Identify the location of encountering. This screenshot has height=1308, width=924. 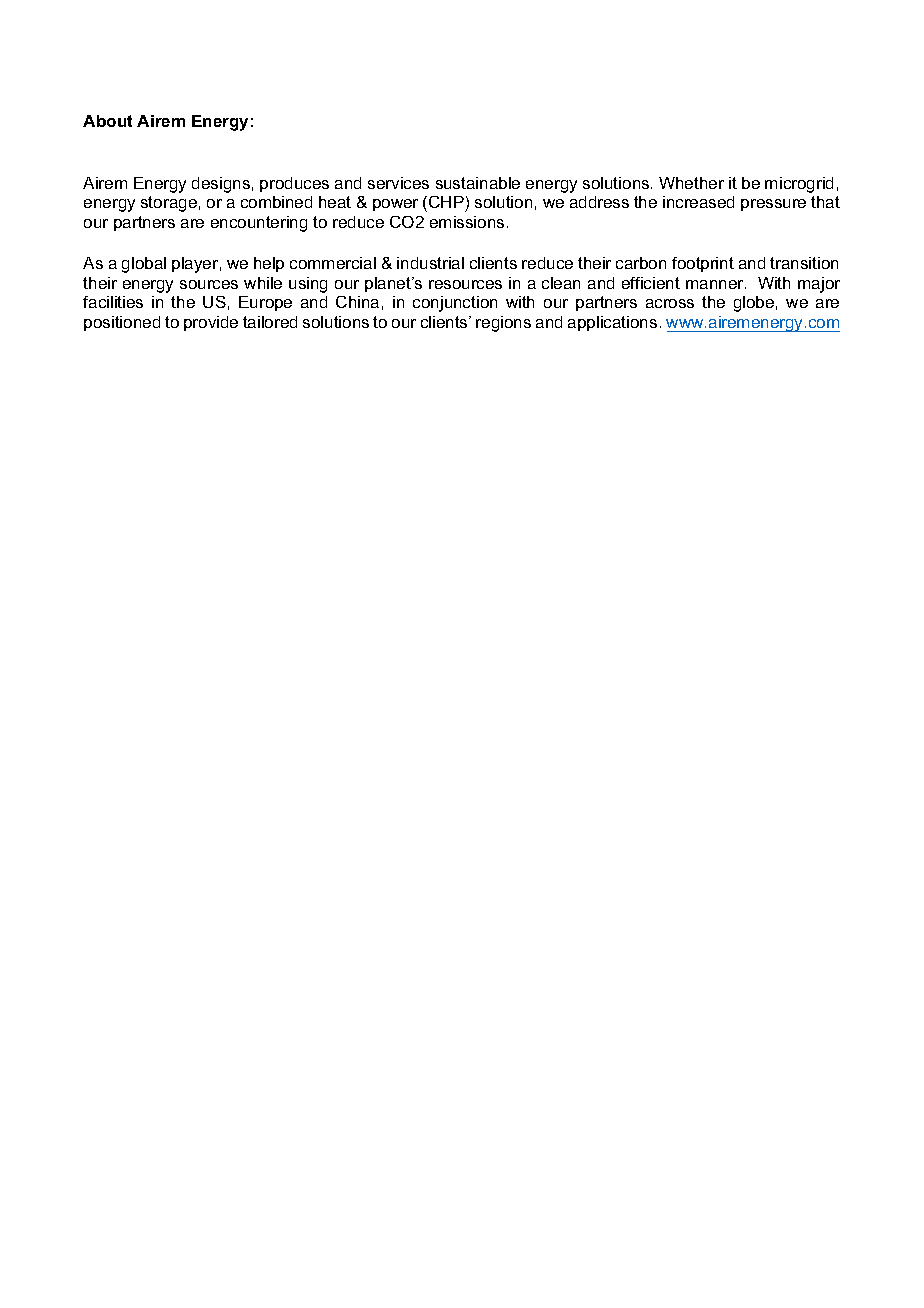
(259, 224).
